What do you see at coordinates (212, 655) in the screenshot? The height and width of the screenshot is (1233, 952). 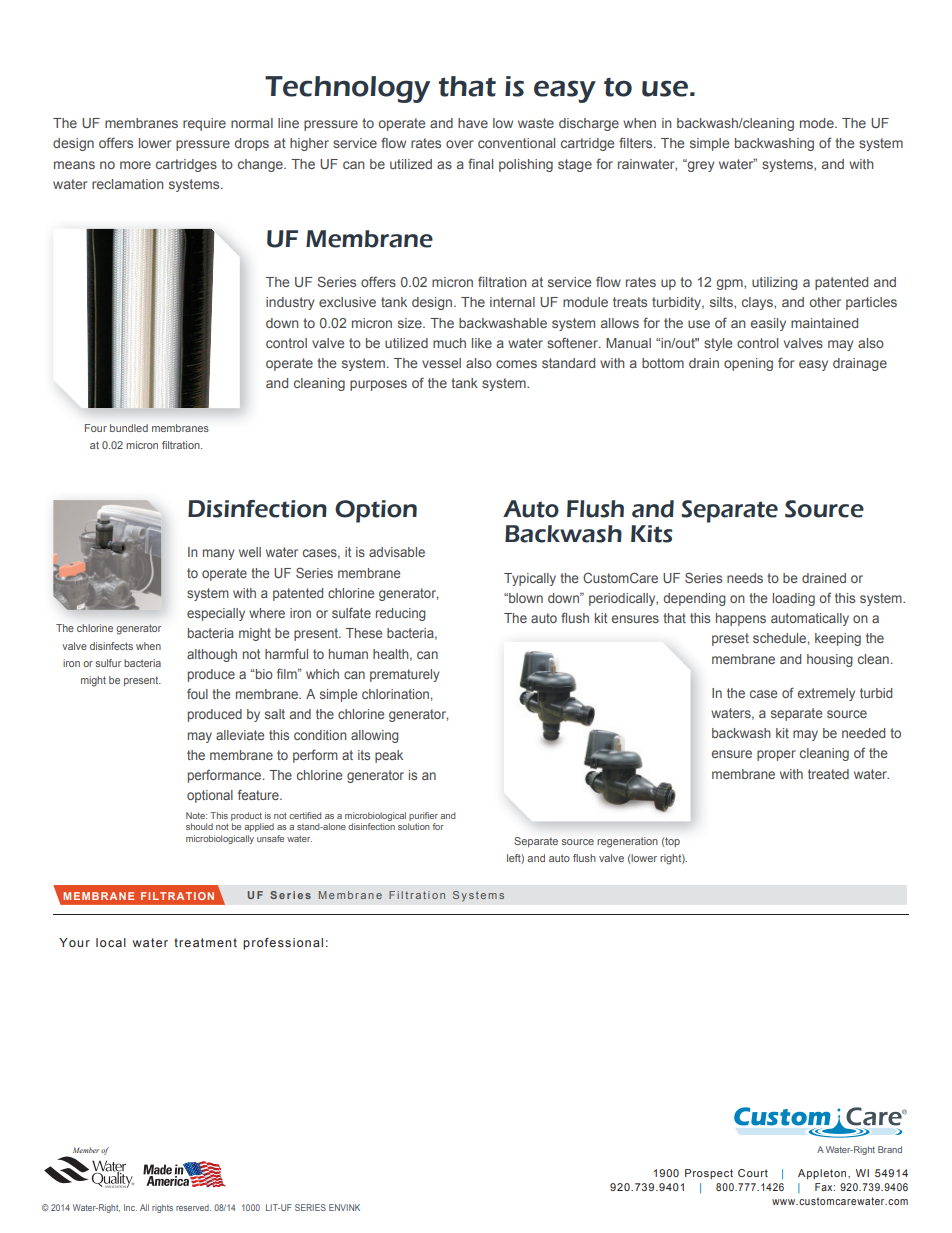 I see `although` at bounding box center [212, 655].
